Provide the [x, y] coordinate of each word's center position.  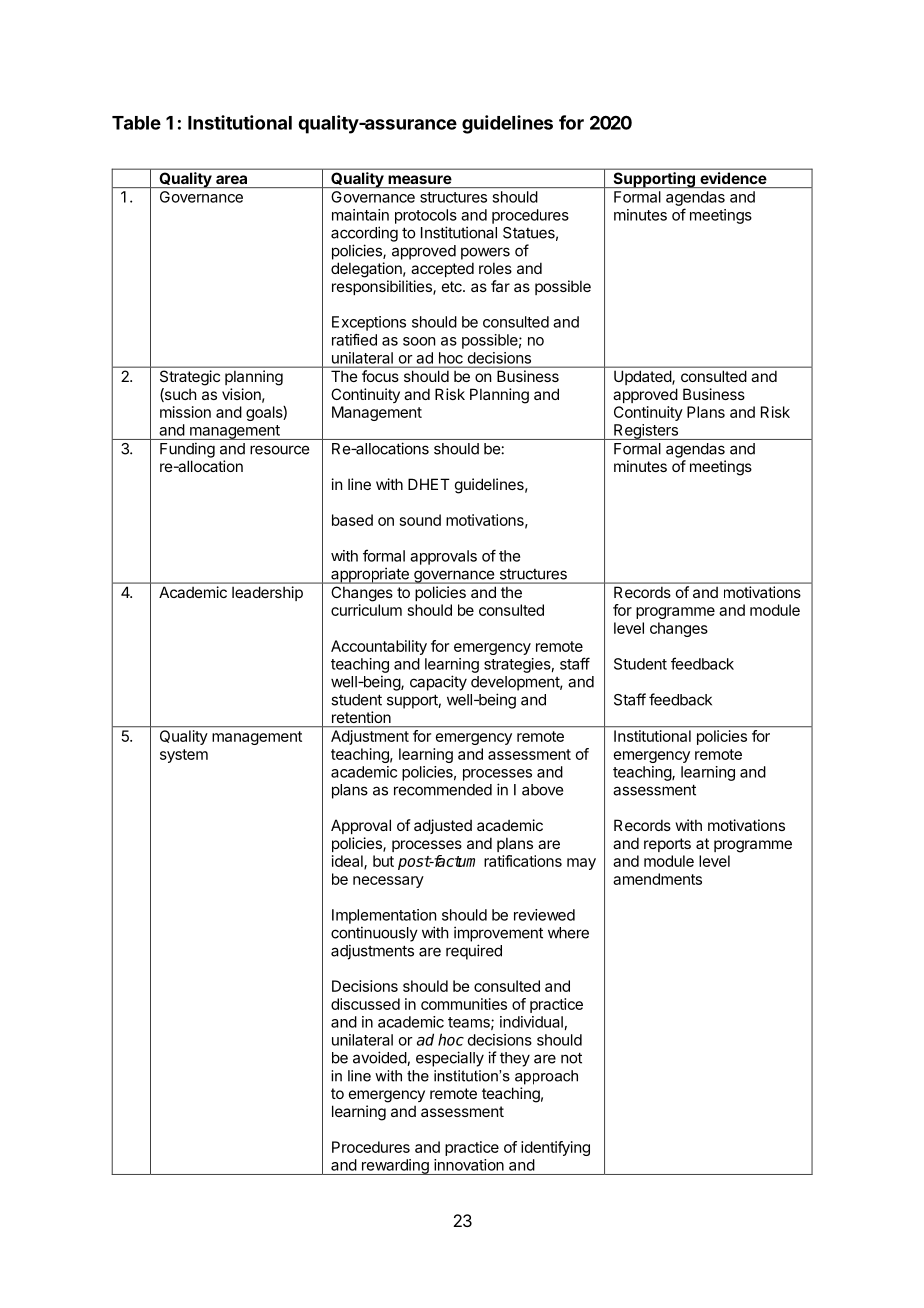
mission [185, 412]
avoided [380, 1058]
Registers [646, 432]
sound [420, 520]
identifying [555, 1148]
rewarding [395, 1167]
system [184, 756]
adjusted [443, 826]
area [231, 179]
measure [420, 179]
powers [485, 253]
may [581, 864]
